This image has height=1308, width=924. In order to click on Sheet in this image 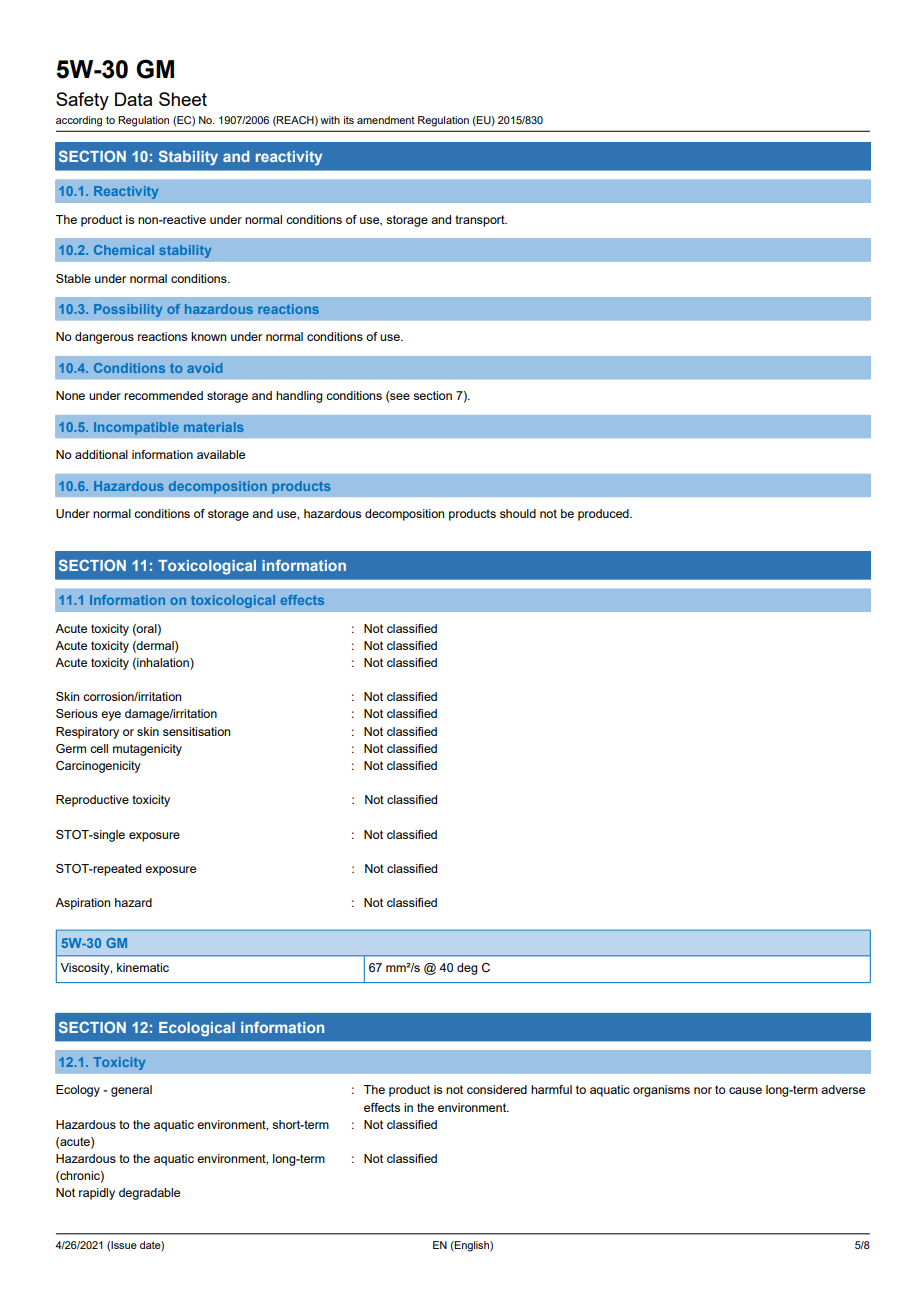, I will do `click(183, 99)`.
